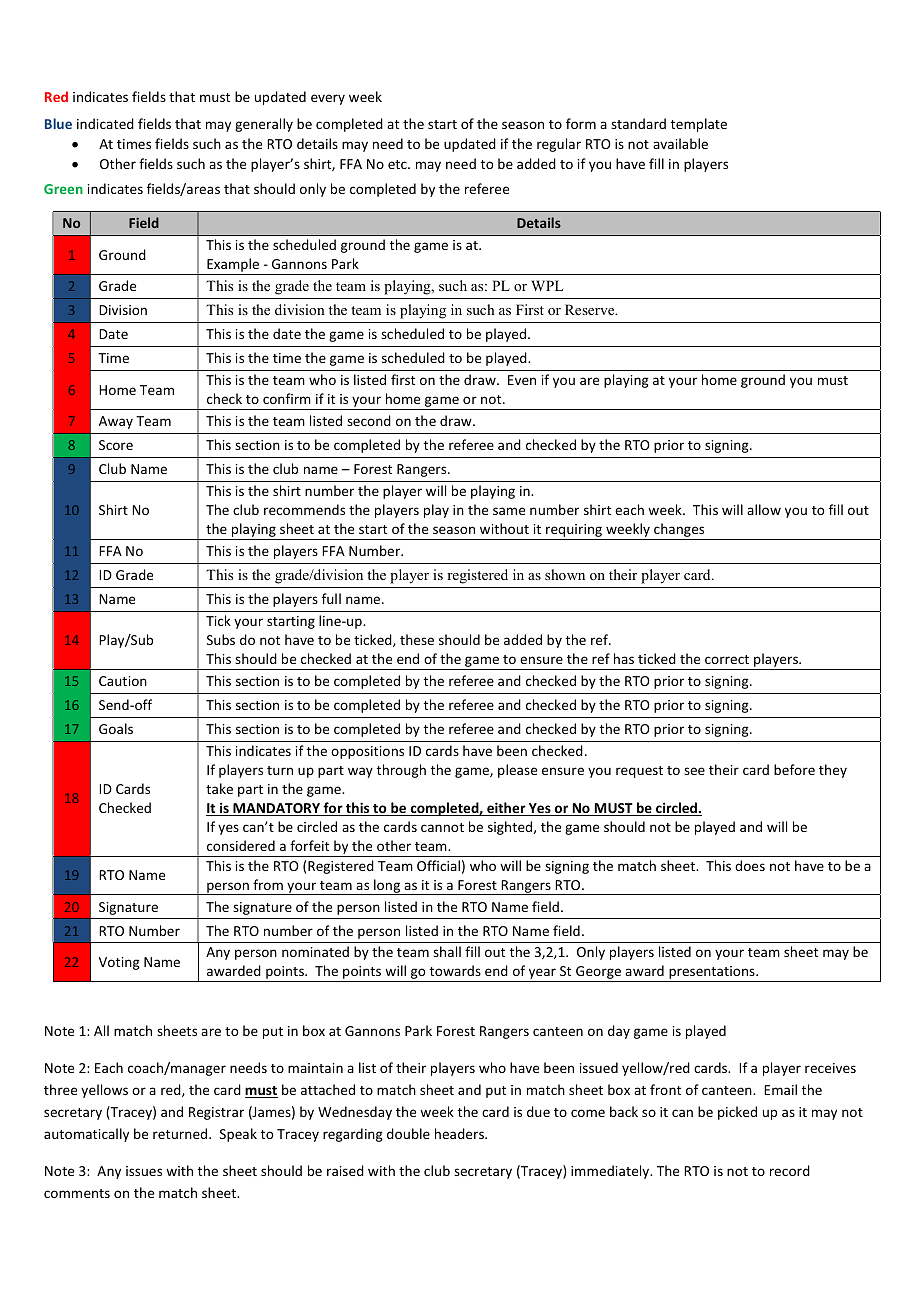  I want to click on issues, so click(144, 1171).
